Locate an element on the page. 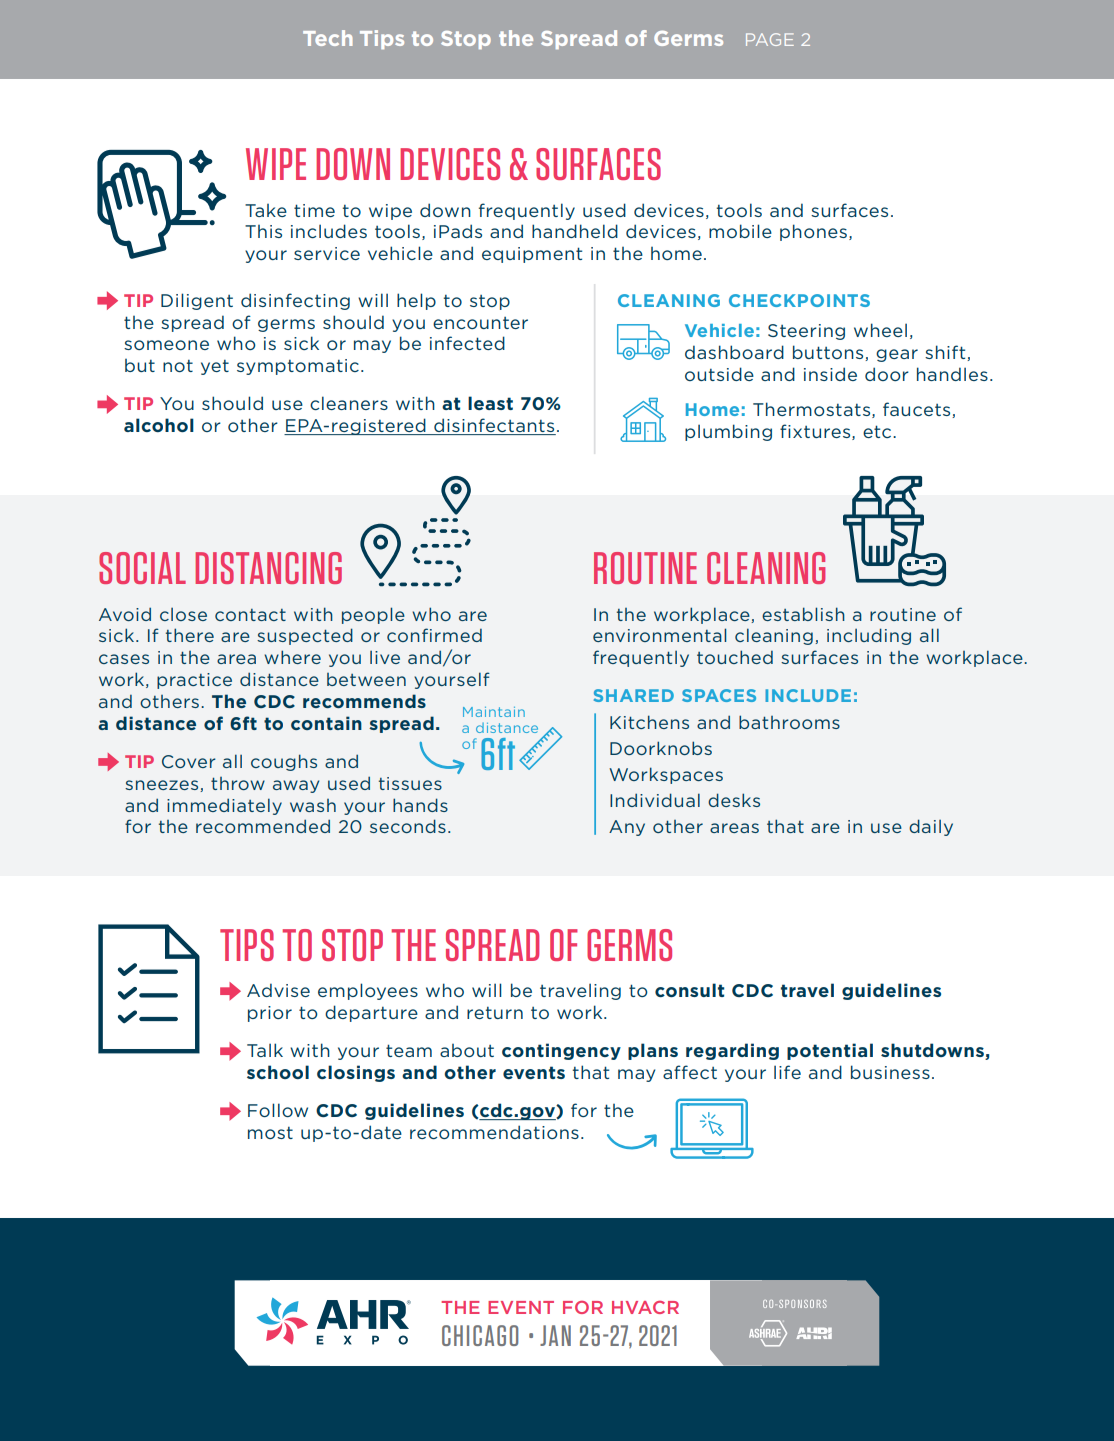 The width and height of the document is (1114, 1441). business is located at coordinates (890, 1072).
